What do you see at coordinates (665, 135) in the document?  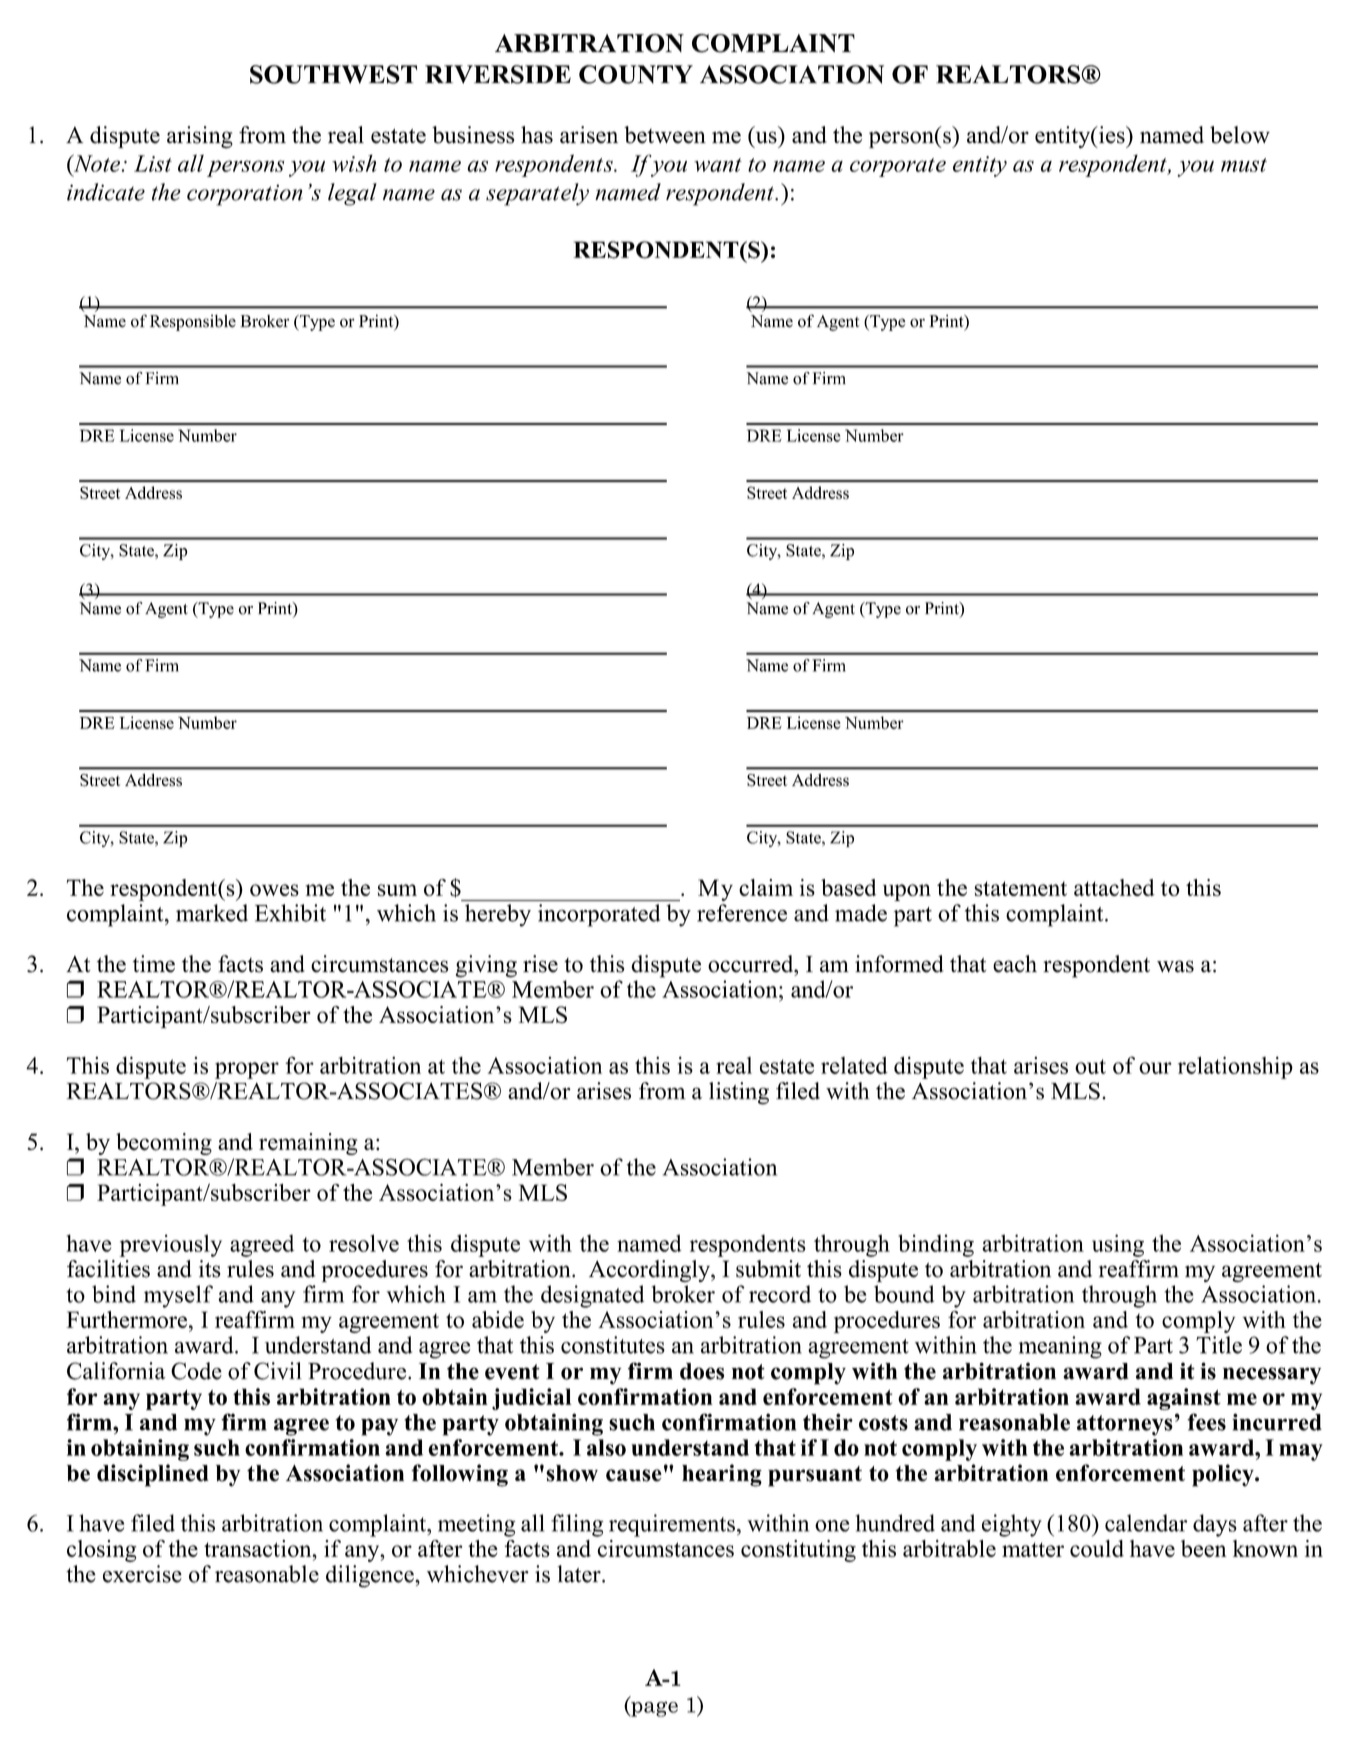 I see `between` at bounding box center [665, 135].
